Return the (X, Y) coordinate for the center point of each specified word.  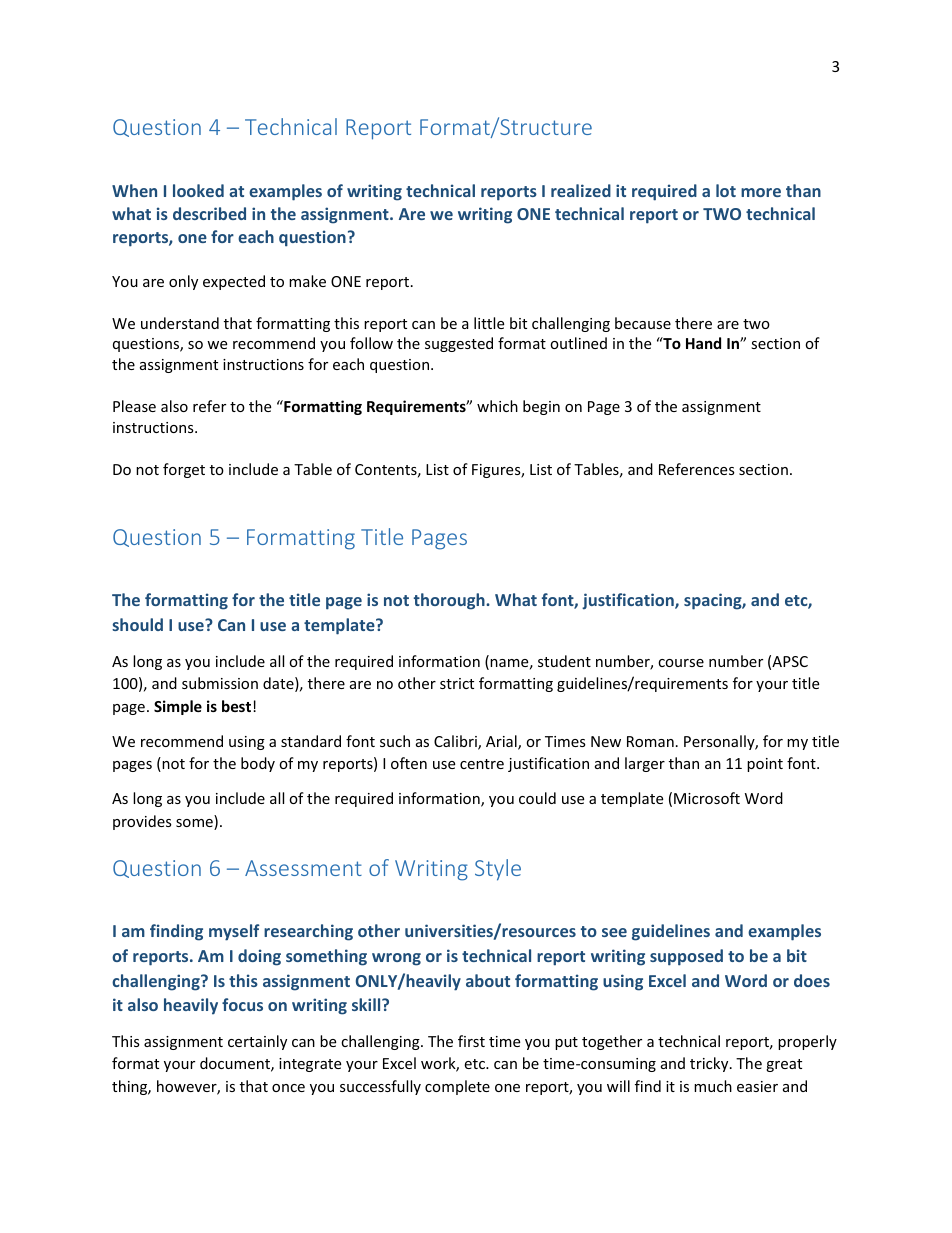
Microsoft (707, 798)
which (497, 406)
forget (184, 470)
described (209, 213)
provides (142, 822)
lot (726, 190)
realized (581, 190)
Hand (703, 343)
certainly (257, 1042)
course (681, 663)
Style (498, 870)
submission (220, 683)
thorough (450, 601)
